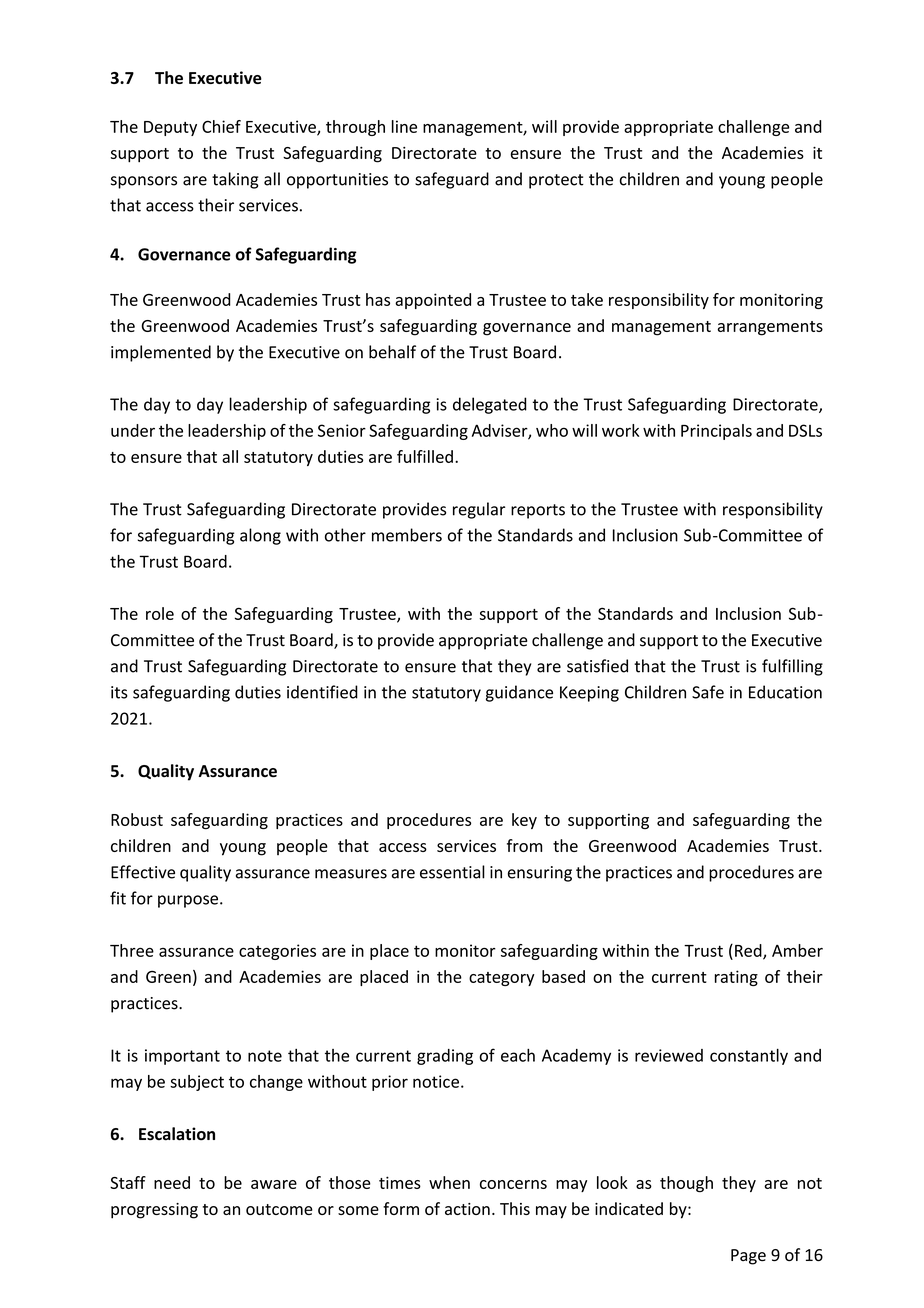  I want to click on along, so click(260, 536).
